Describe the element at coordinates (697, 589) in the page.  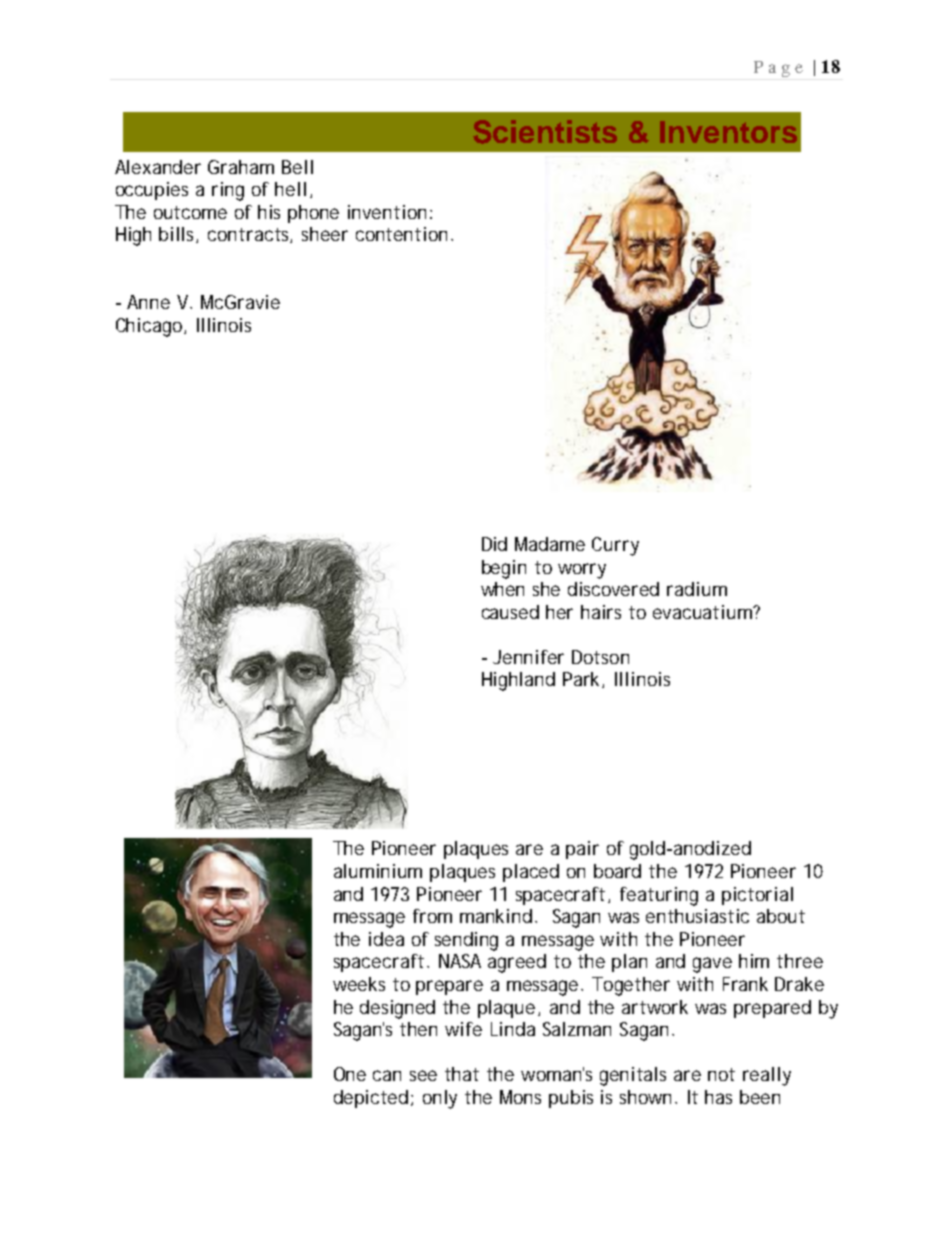
I see `radium` at that location.
